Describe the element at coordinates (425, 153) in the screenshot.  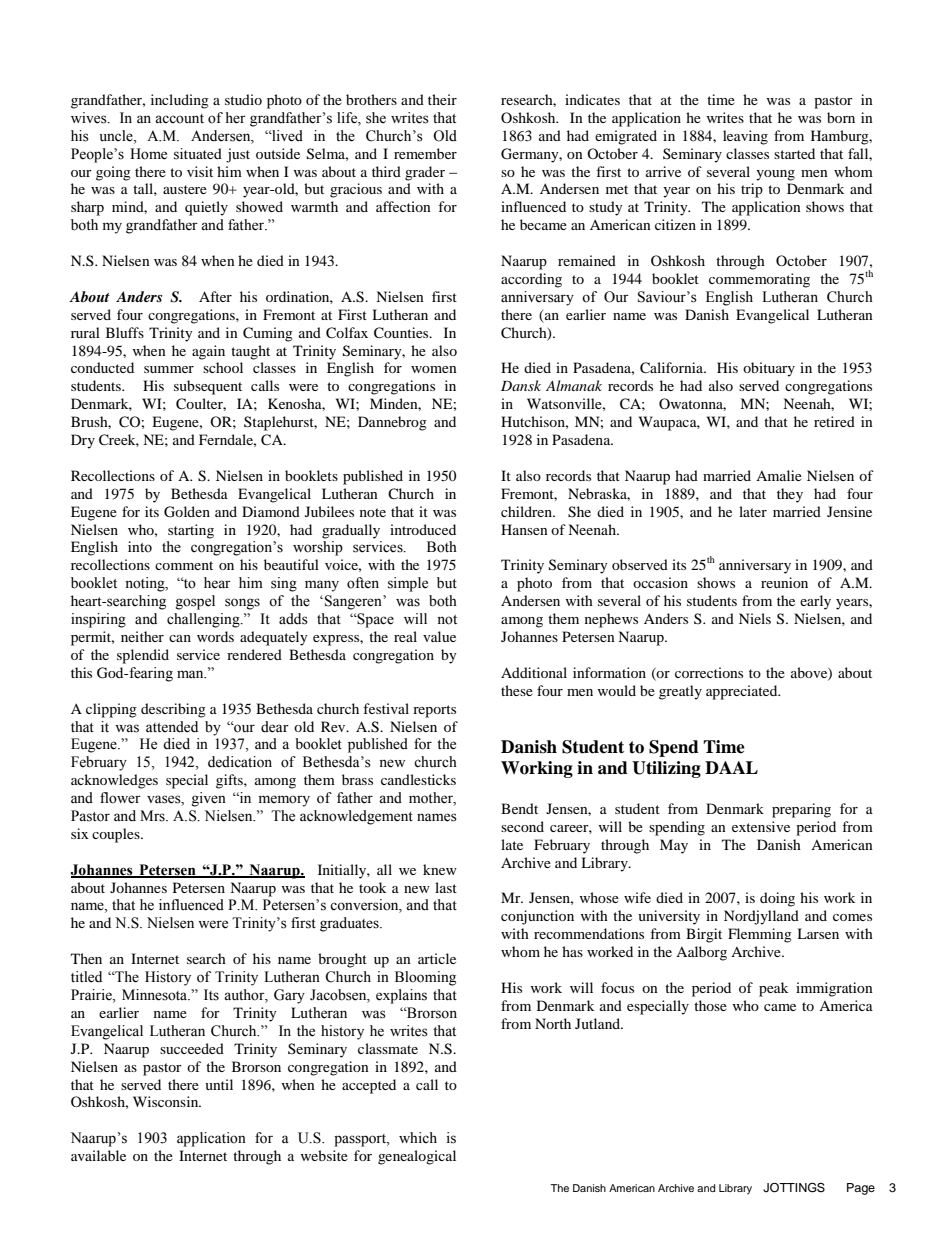
I see `remember` at that location.
